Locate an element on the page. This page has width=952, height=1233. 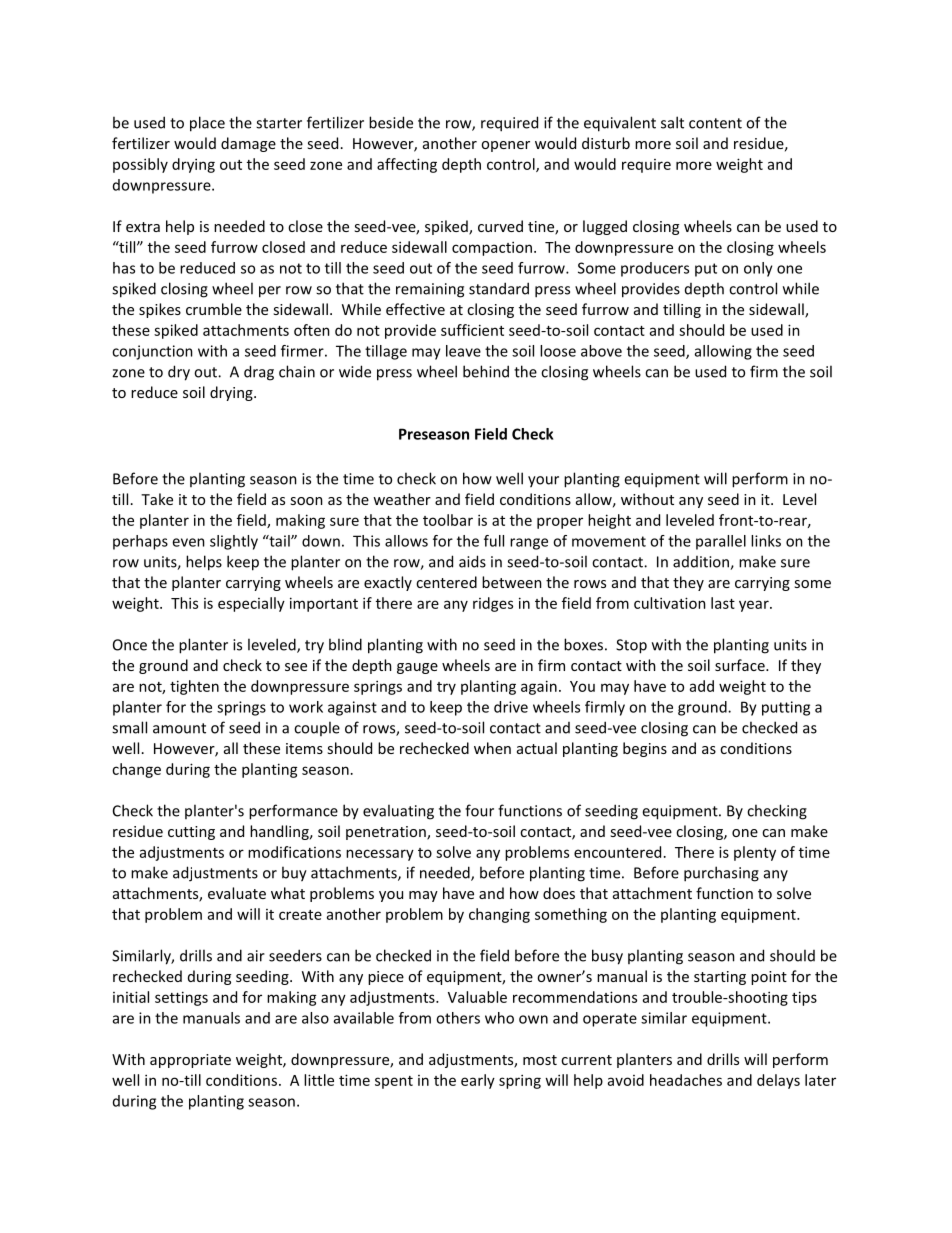
your is located at coordinates (543, 482).
